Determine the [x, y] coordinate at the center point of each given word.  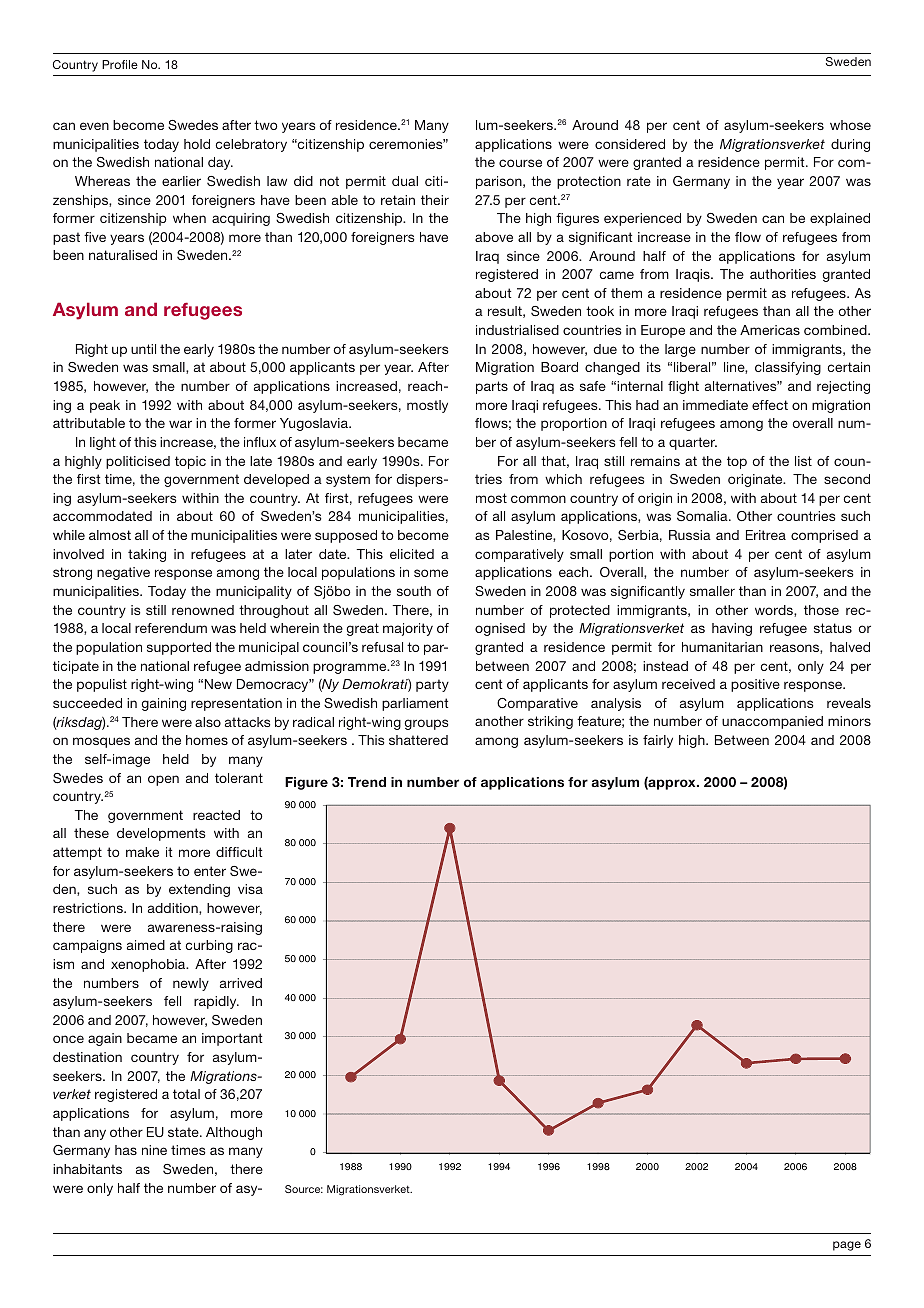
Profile [120, 64]
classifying [788, 368]
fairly [658, 741]
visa [250, 889]
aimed [146, 945]
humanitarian [722, 647]
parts [492, 387]
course [520, 163]
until [143, 349]
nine [154, 1150]
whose [850, 125]
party [432, 685]
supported [179, 648]
